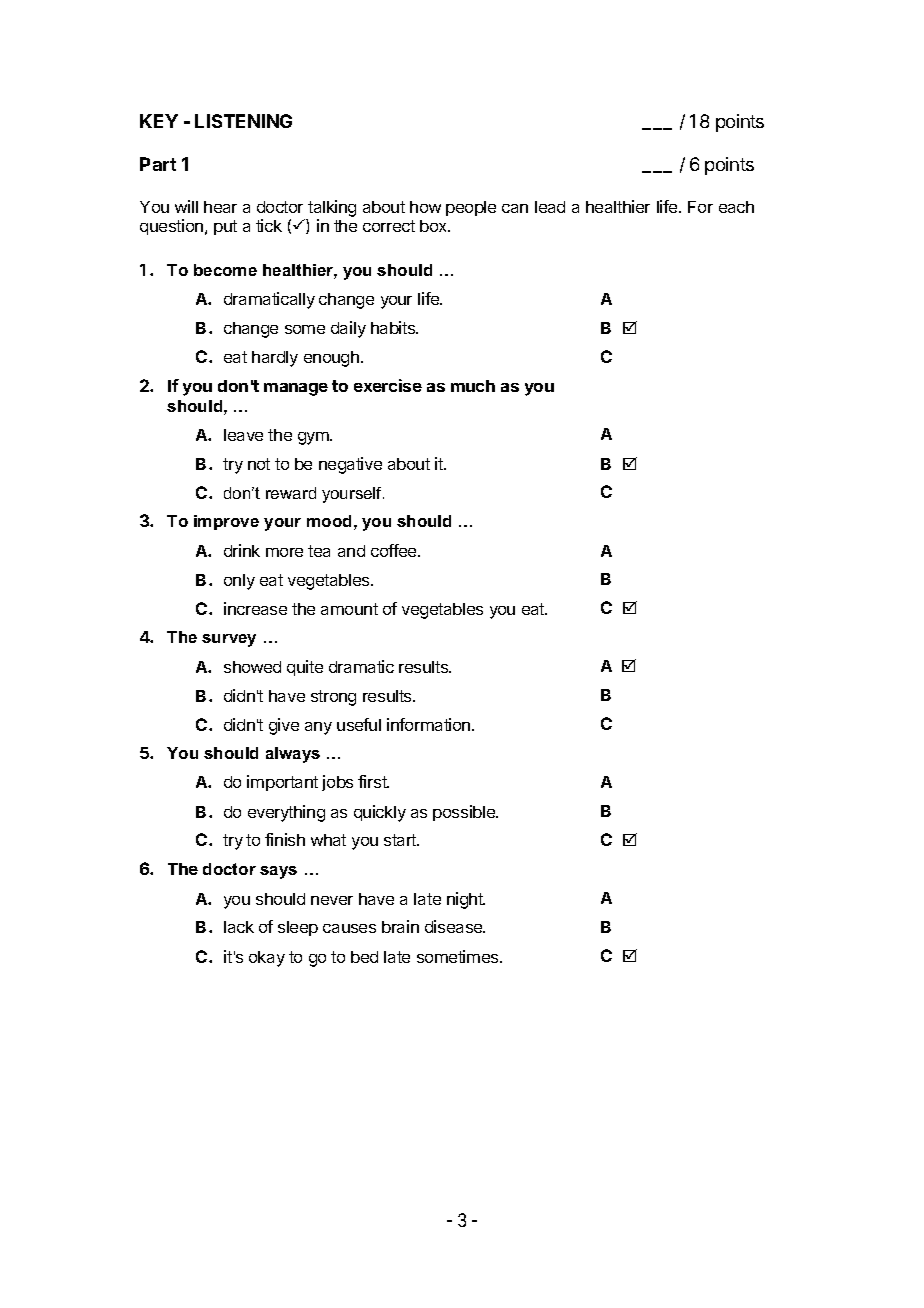  Describe the element at coordinates (471, 208) in the screenshot. I see `people` at that location.
